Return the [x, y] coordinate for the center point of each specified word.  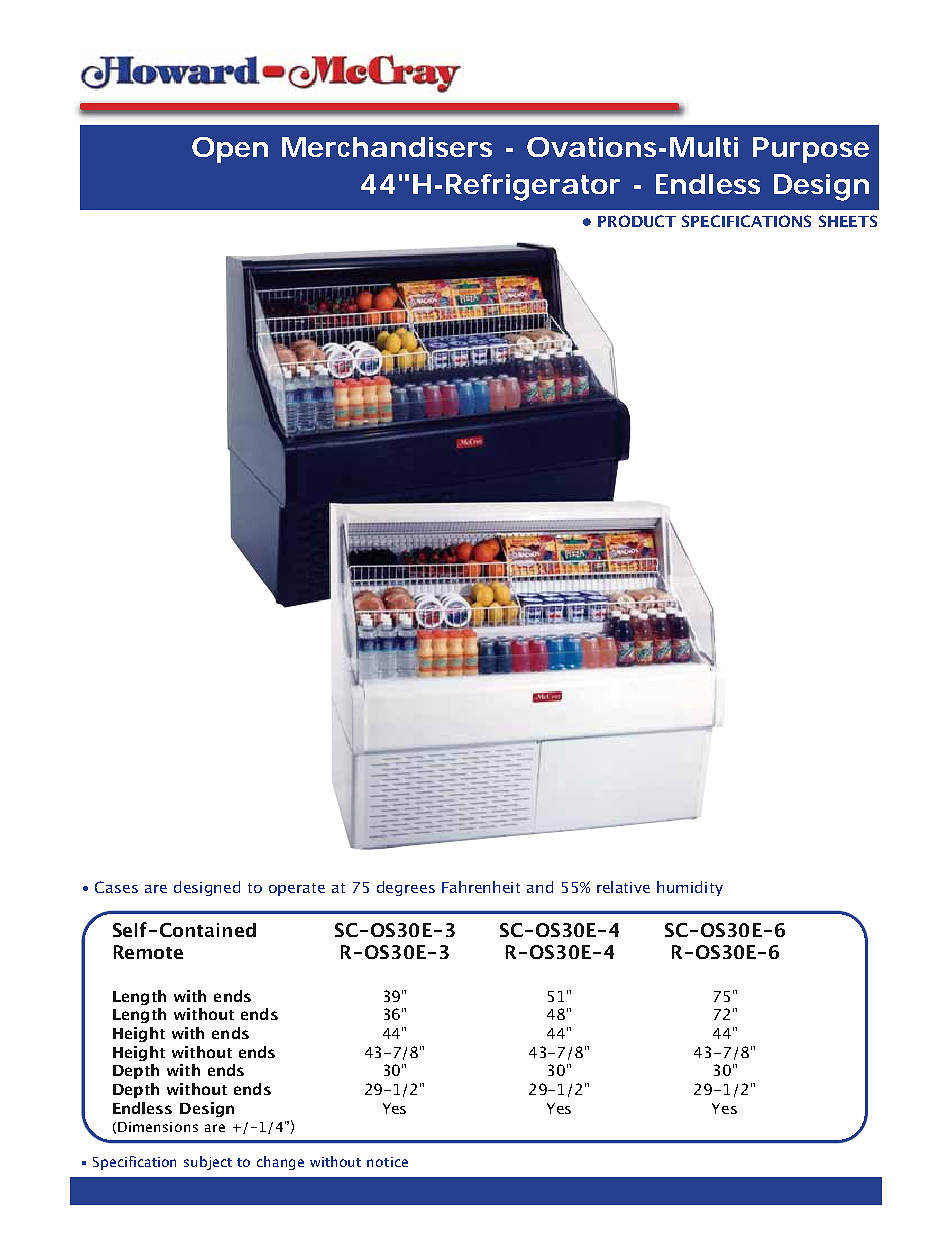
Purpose [811, 150]
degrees [406, 888]
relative [623, 887]
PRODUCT [637, 221]
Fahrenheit [481, 887]
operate [297, 889]
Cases [116, 887]
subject [208, 1163]
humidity [690, 888]
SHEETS [848, 221]
